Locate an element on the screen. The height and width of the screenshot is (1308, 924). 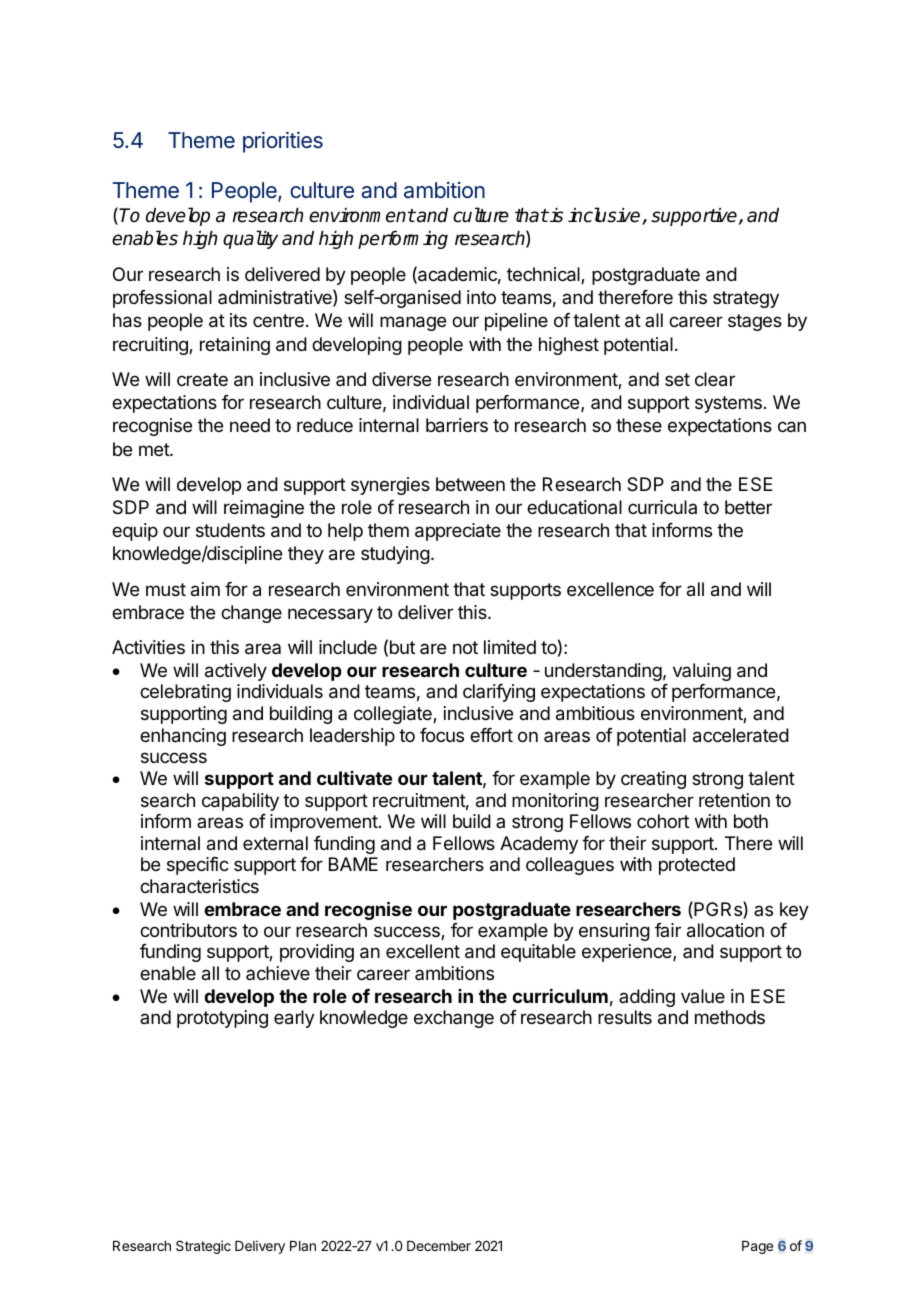
Strategic is located at coordinates (203, 1247).
